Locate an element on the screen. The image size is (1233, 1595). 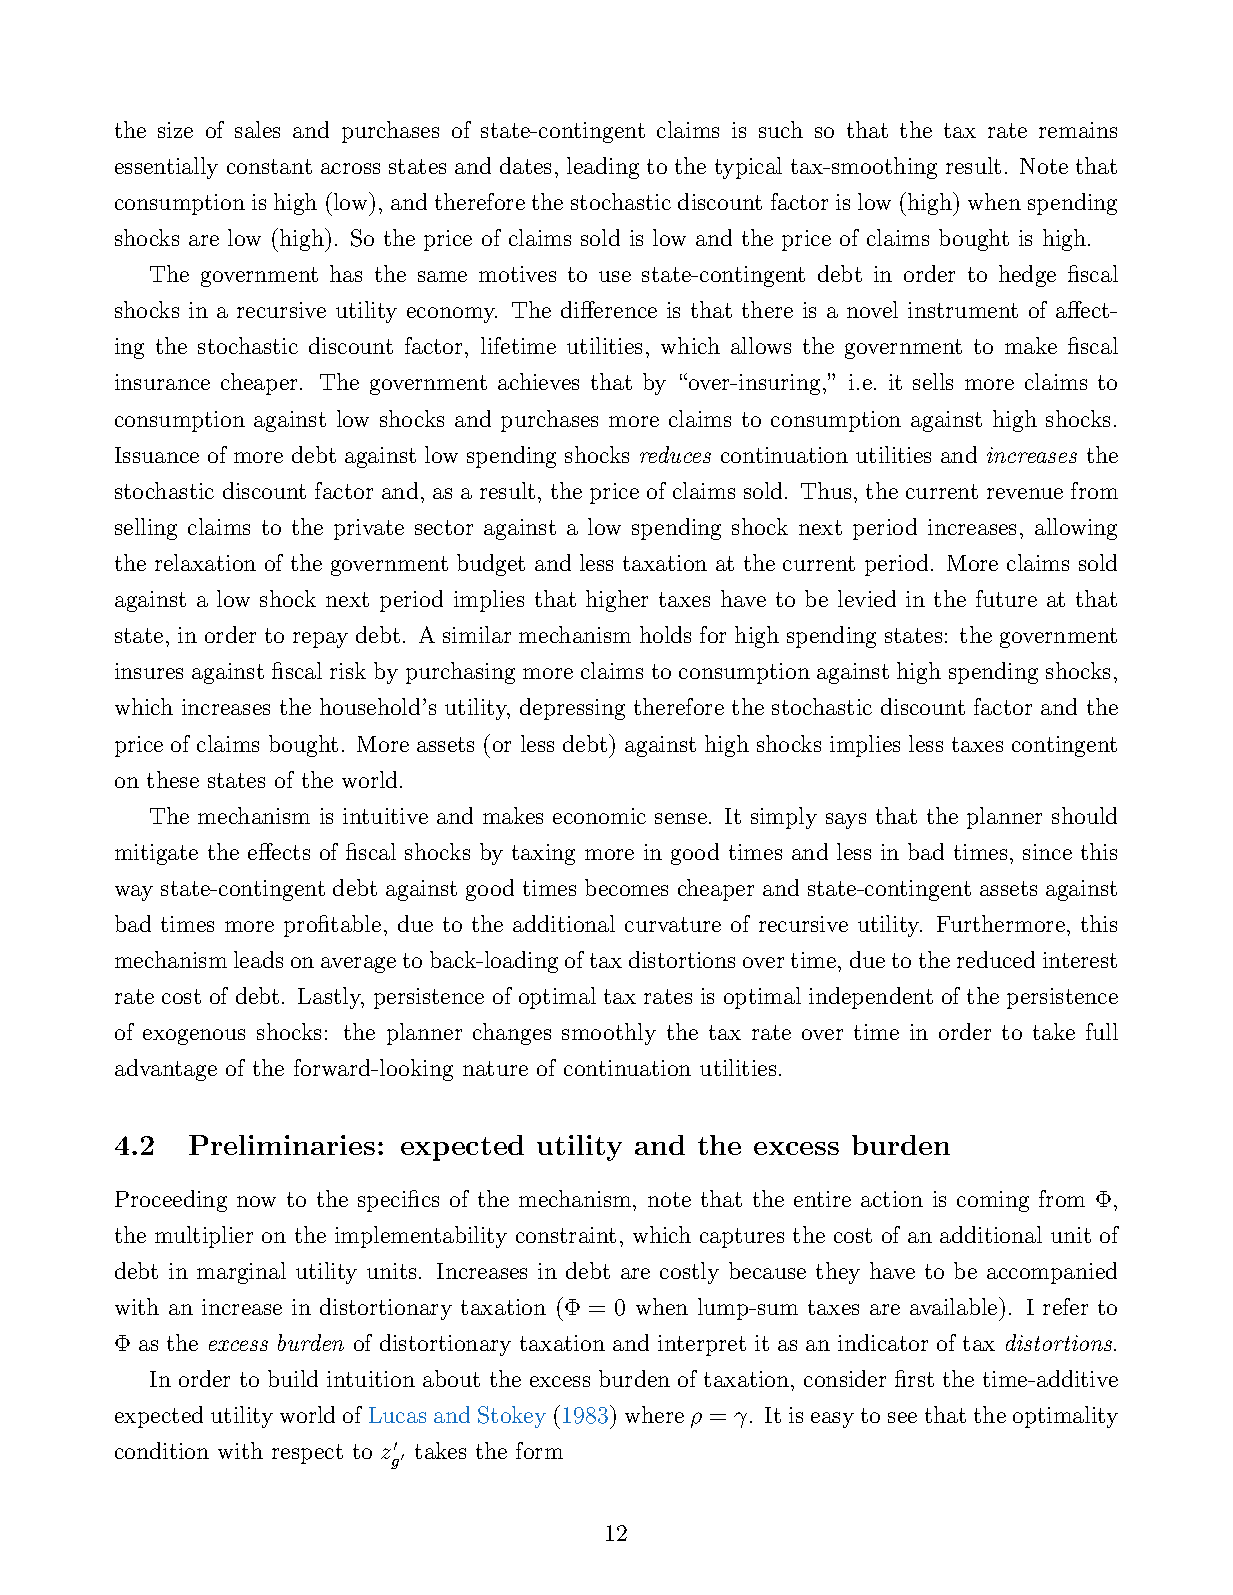
build is located at coordinates (293, 1378).
